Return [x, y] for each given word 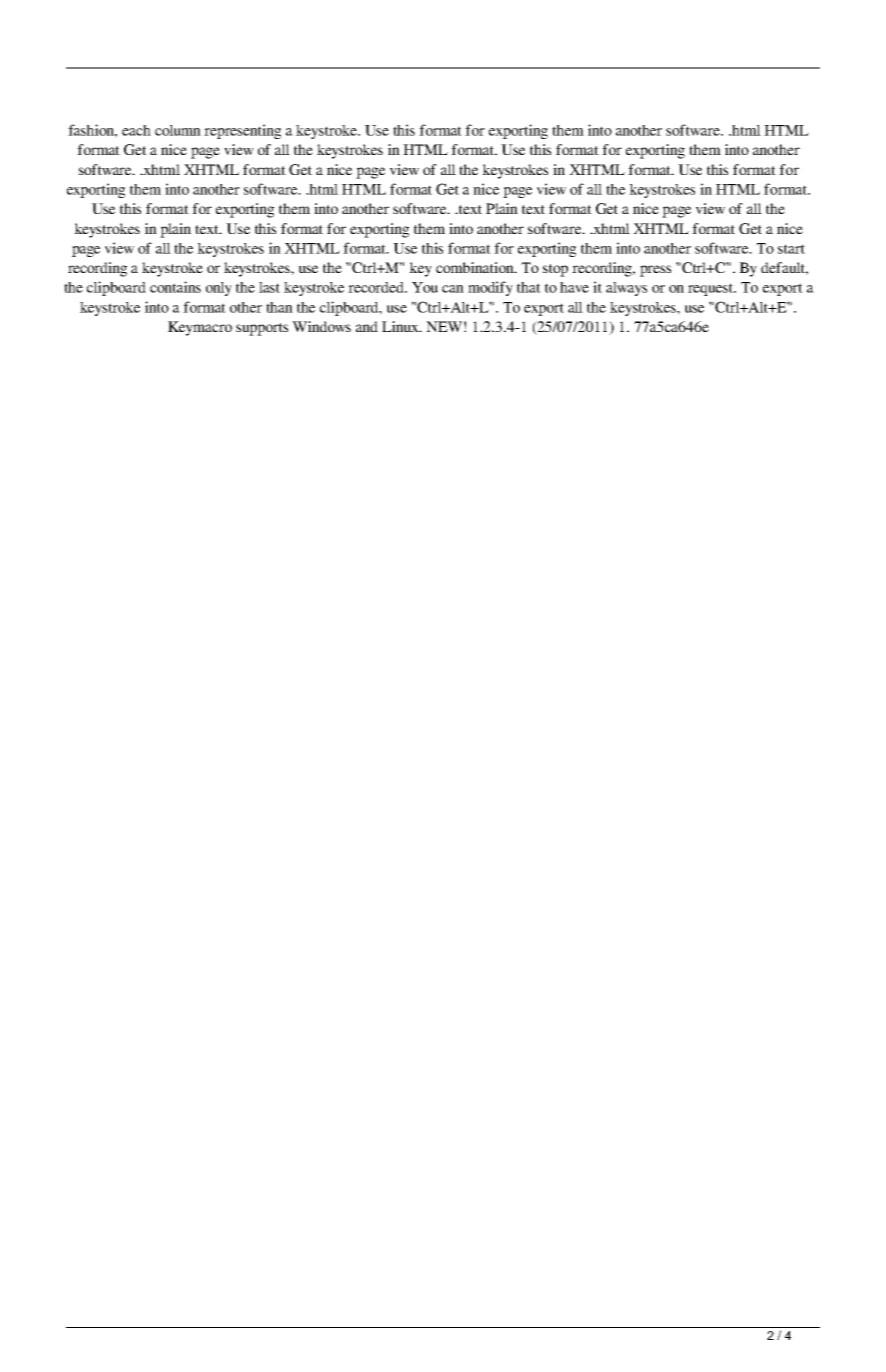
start [791, 249]
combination [476, 267]
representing [242, 131]
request [712, 289]
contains [175, 287]
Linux [401, 326]
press [655, 271]
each [136, 130]
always [626, 289]
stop [555, 270]
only [219, 289]
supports [262, 329]
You [425, 287]
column [178, 130]
